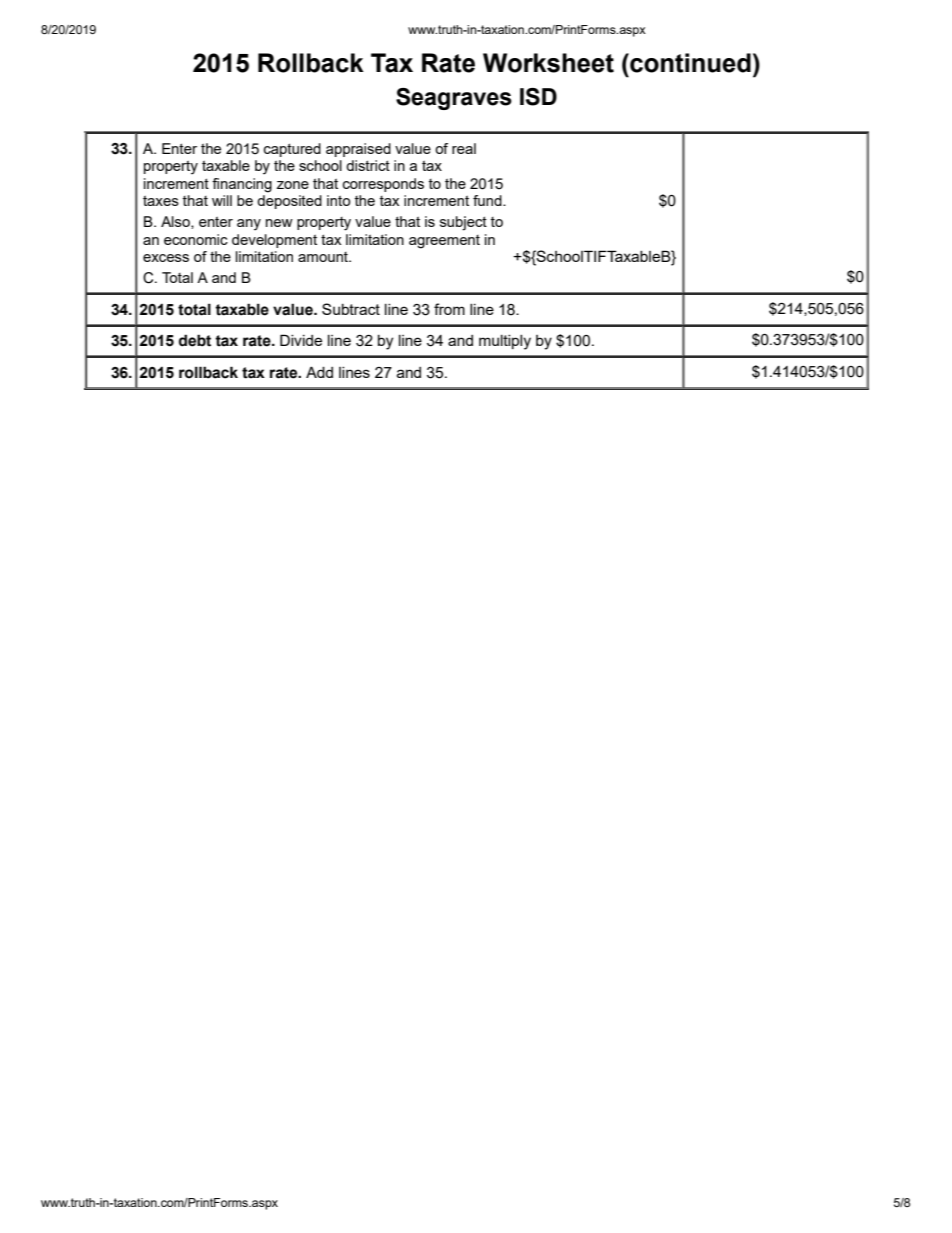  I want to click on fund, so click(488, 200).
